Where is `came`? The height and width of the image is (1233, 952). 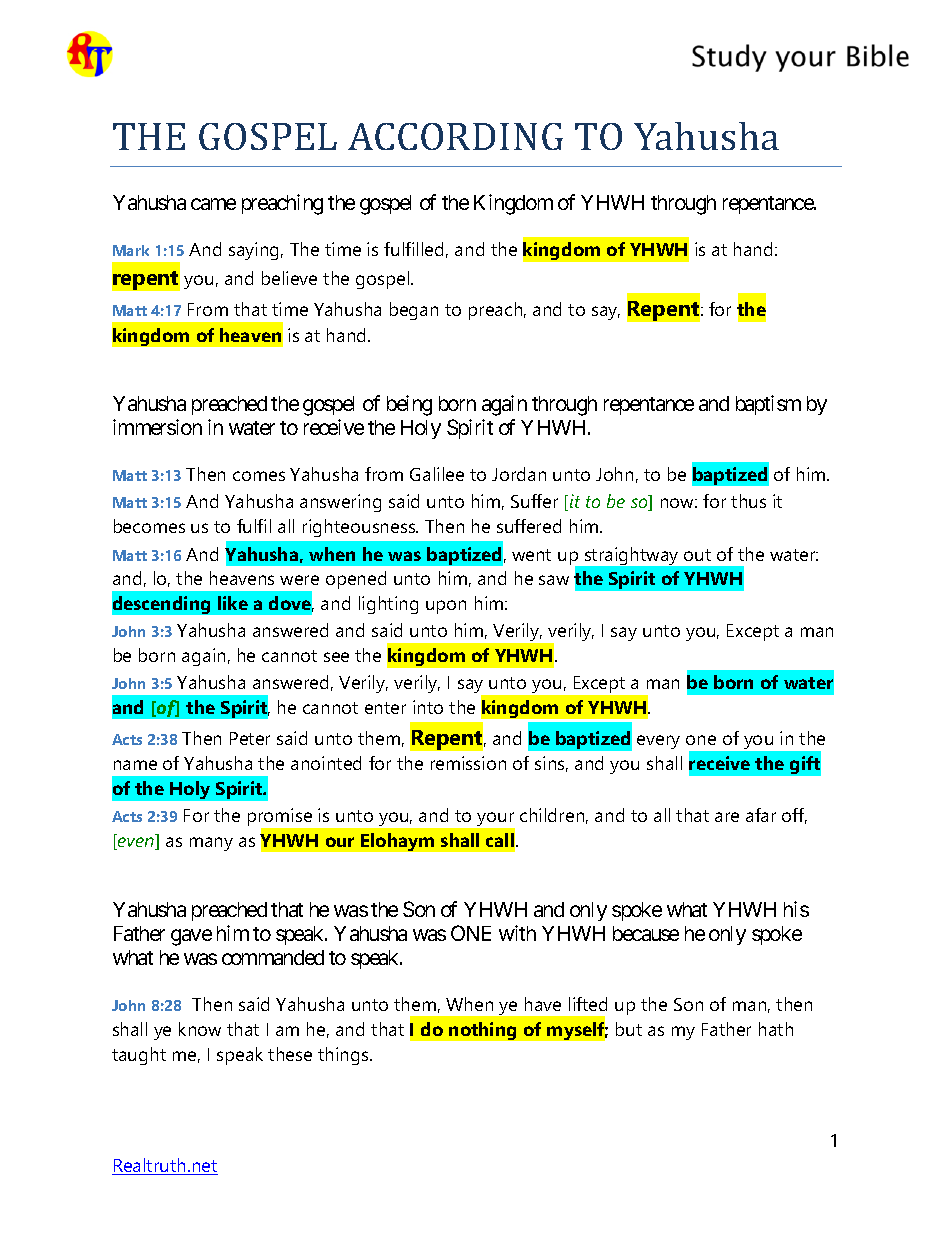 came is located at coordinates (213, 204).
